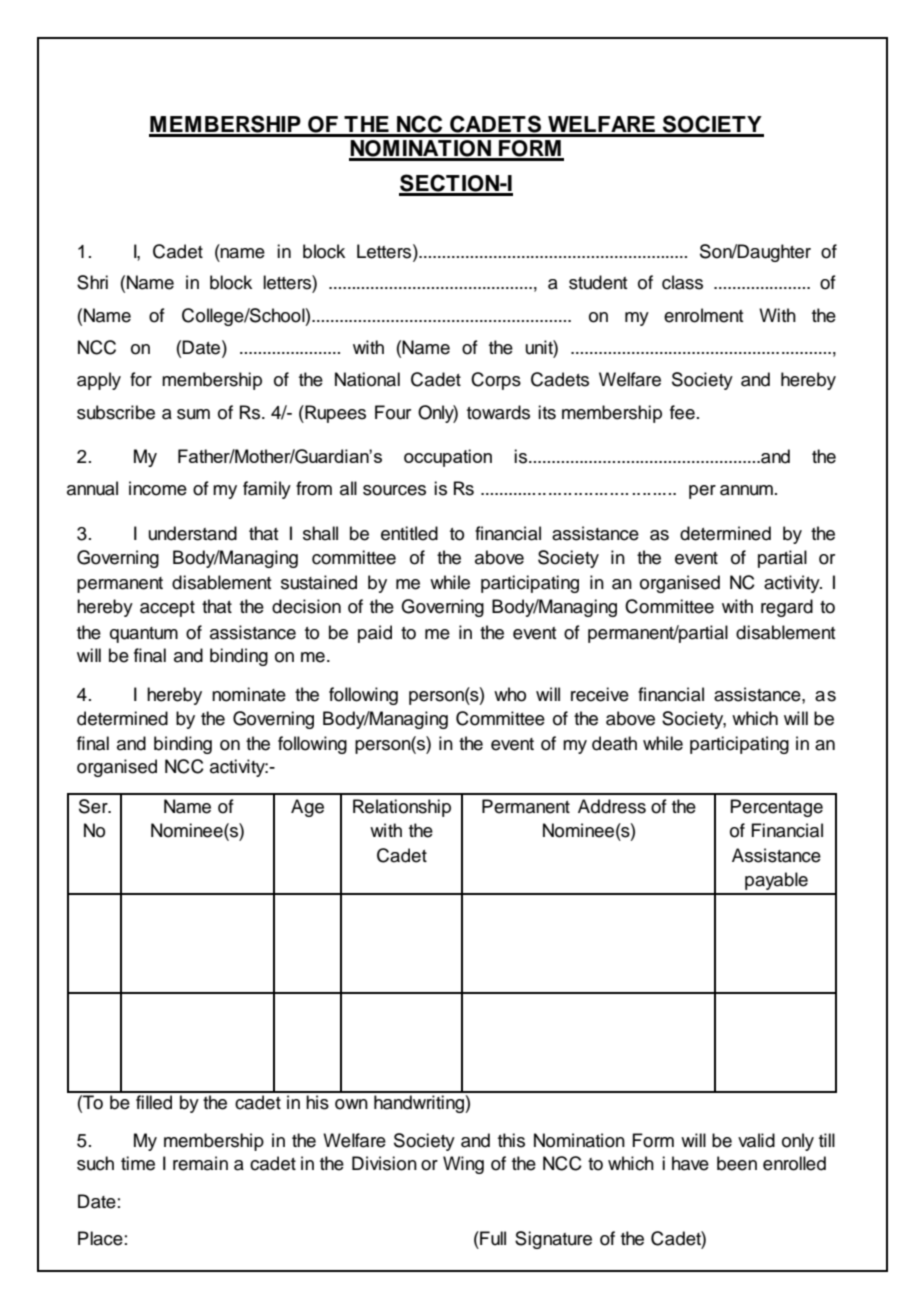 The width and height of the image is (924, 1308). Describe the element at coordinates (200, 1163) in the image. I see `remain` at that location.
